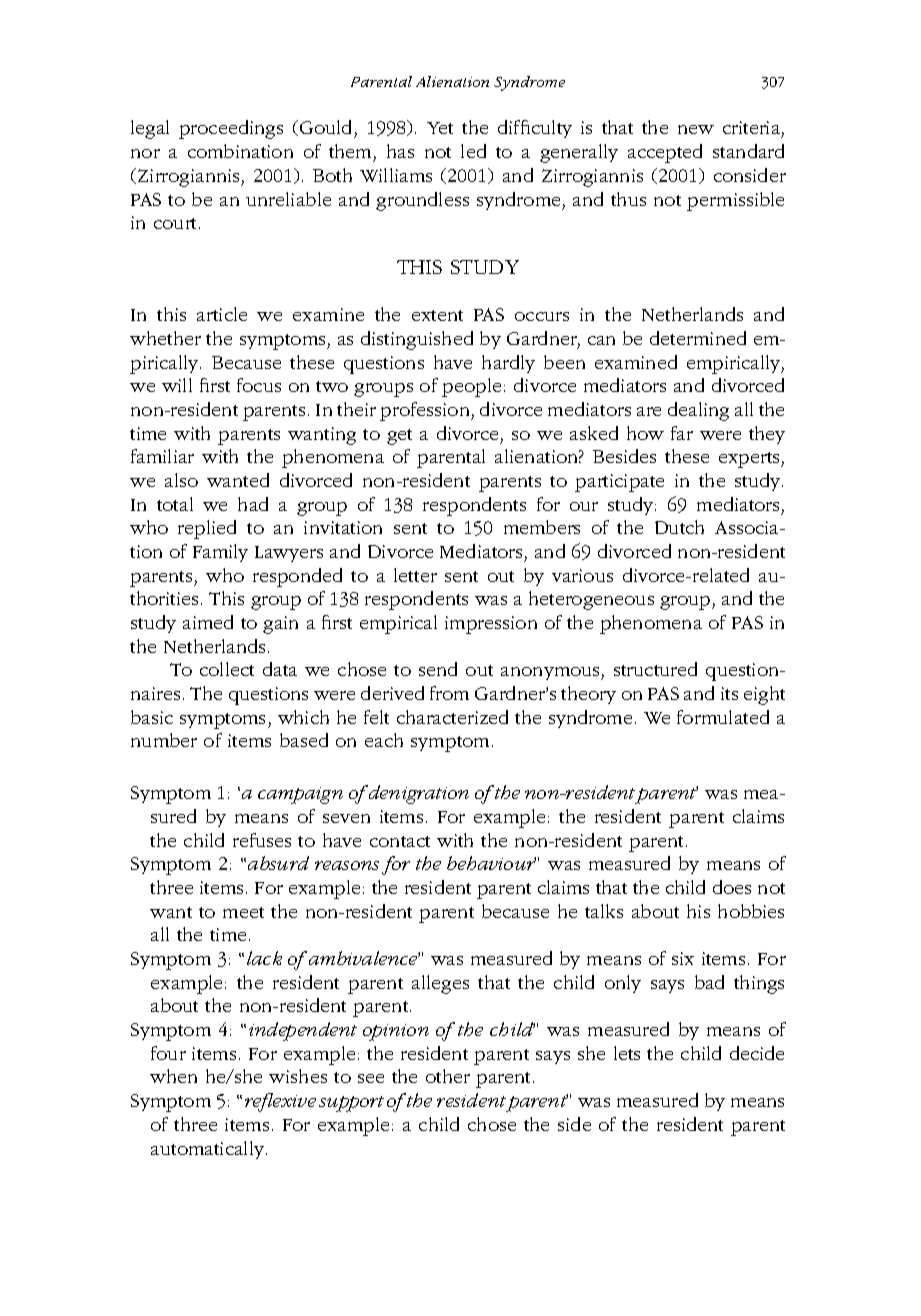 This screenshot has width=921, height=1316. Describe the element at coordinates (259, 385) in the screenshot. I see `focus` at that location.
